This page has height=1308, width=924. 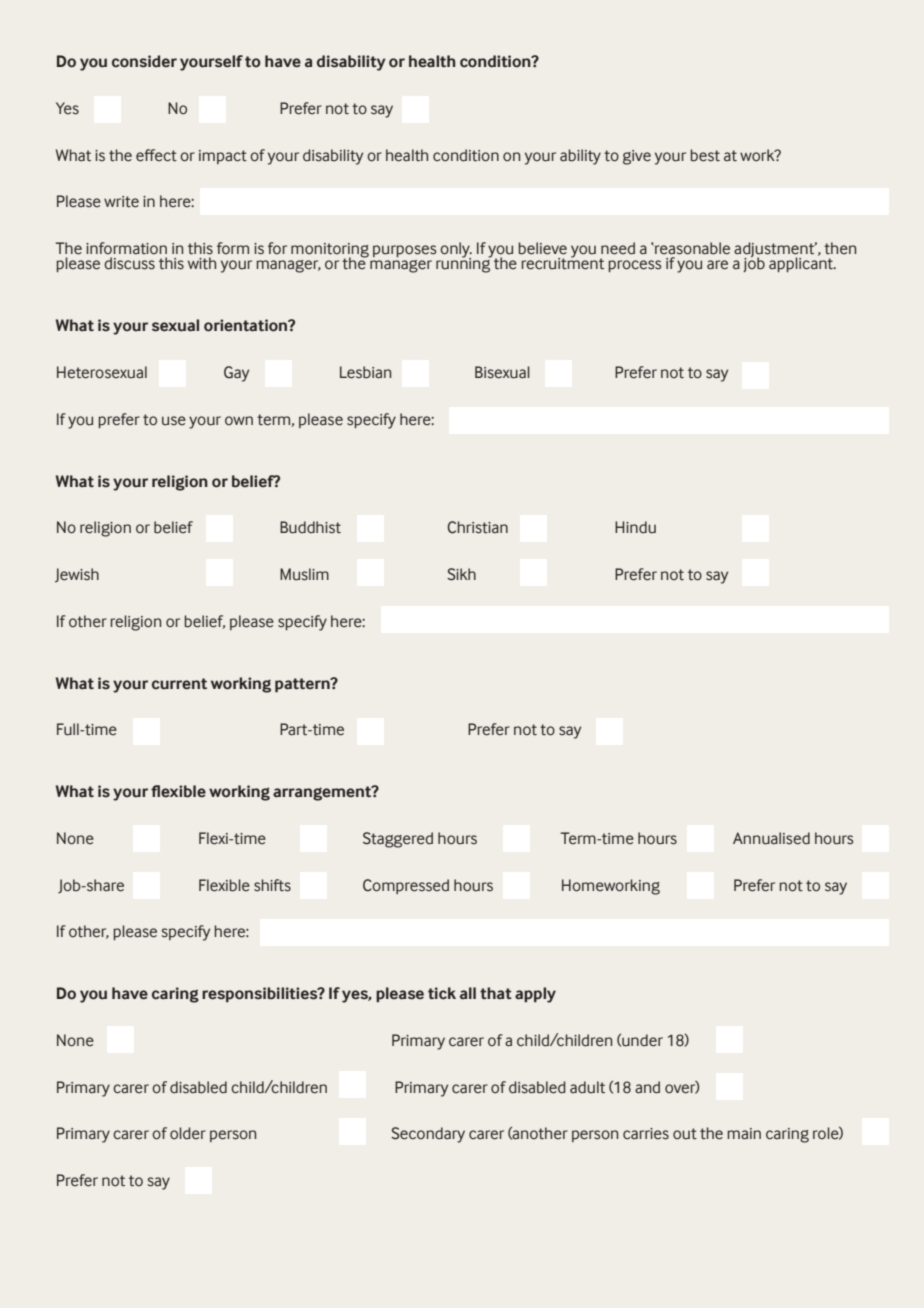 What do you see at coordinates (188, 1133) in the page?
I see `older` at bounding box center [188, 1133].
